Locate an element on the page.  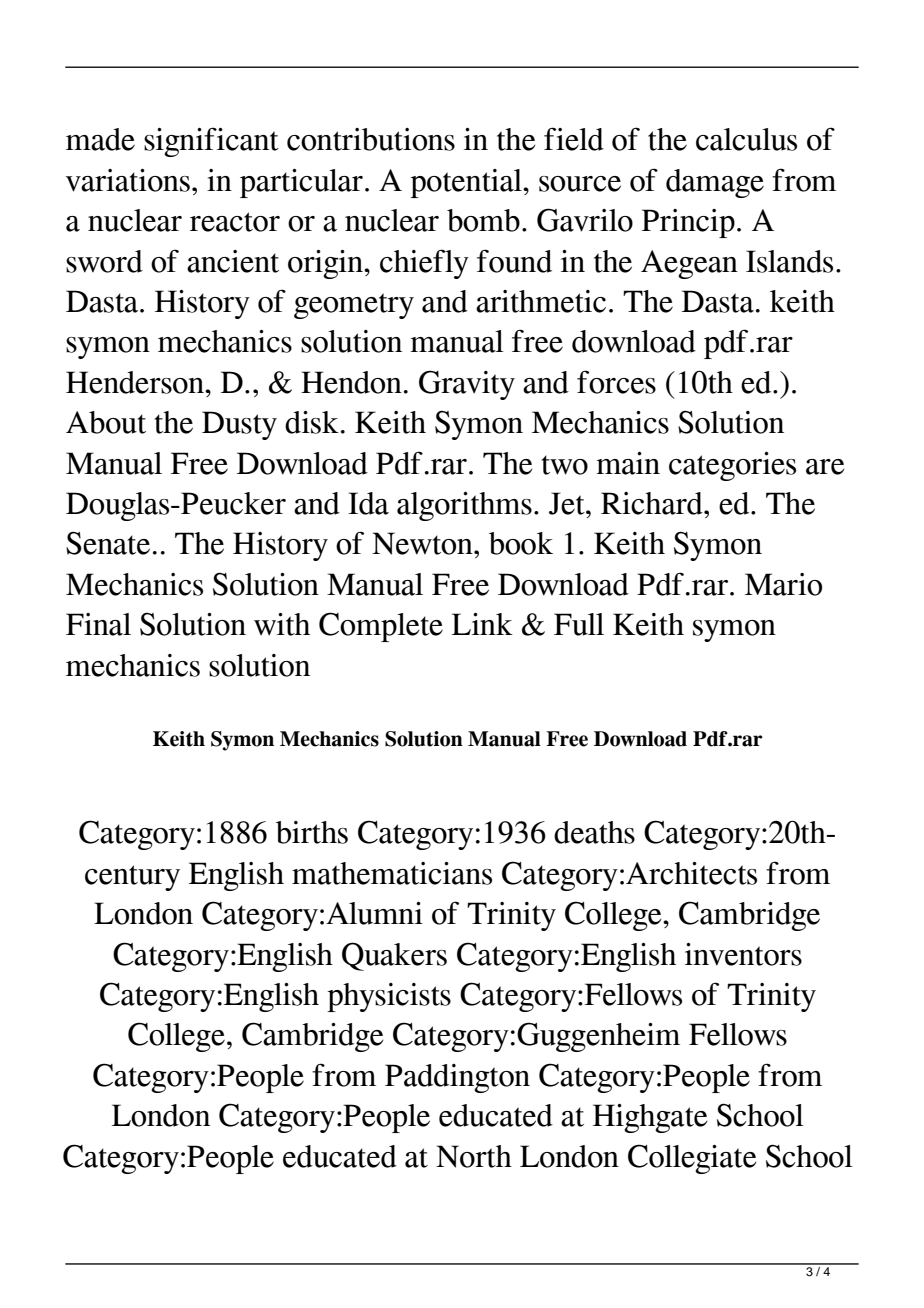
significant is located at coordinates (211, 142).
